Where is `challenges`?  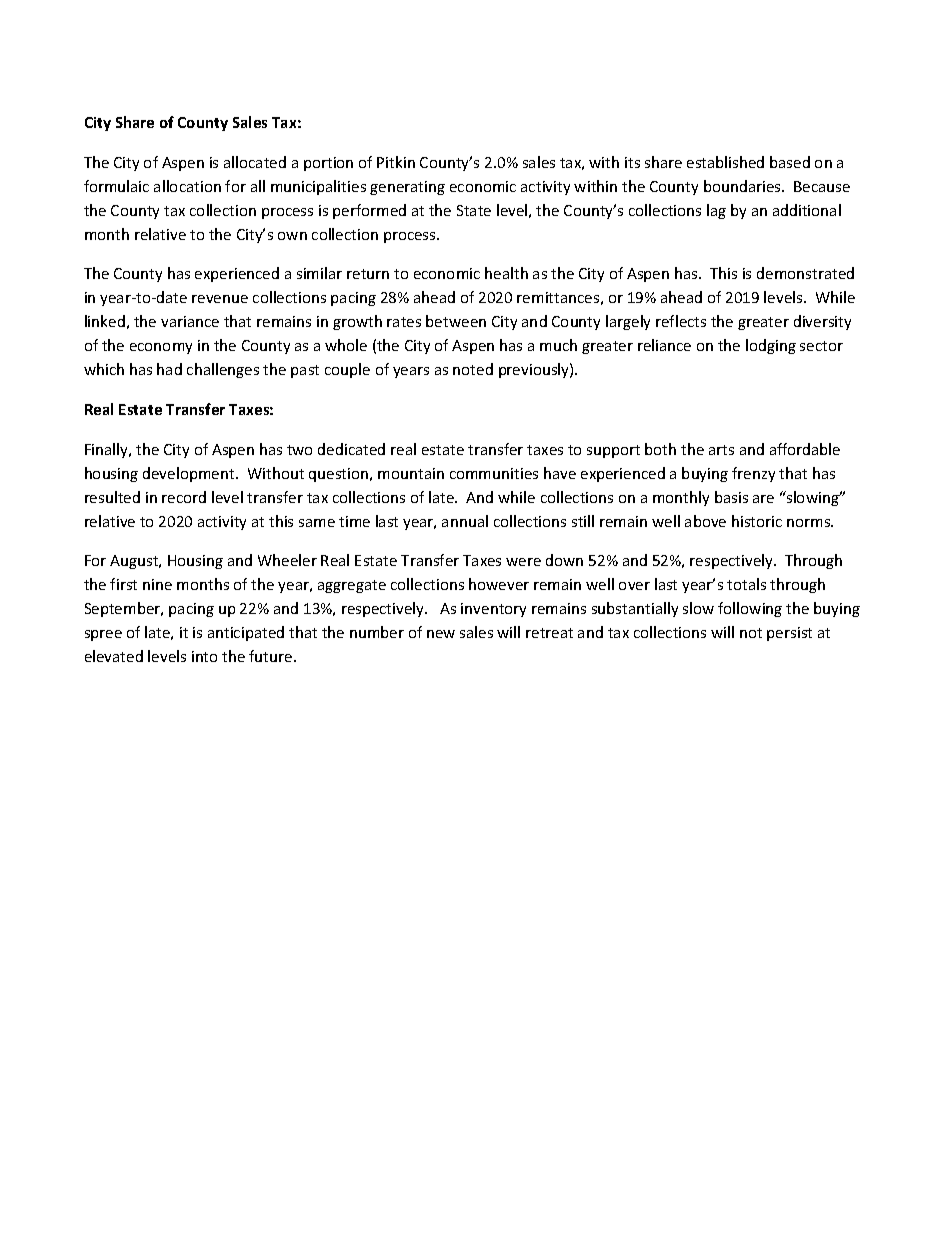
challenges is located at coordinates (223, 370).
